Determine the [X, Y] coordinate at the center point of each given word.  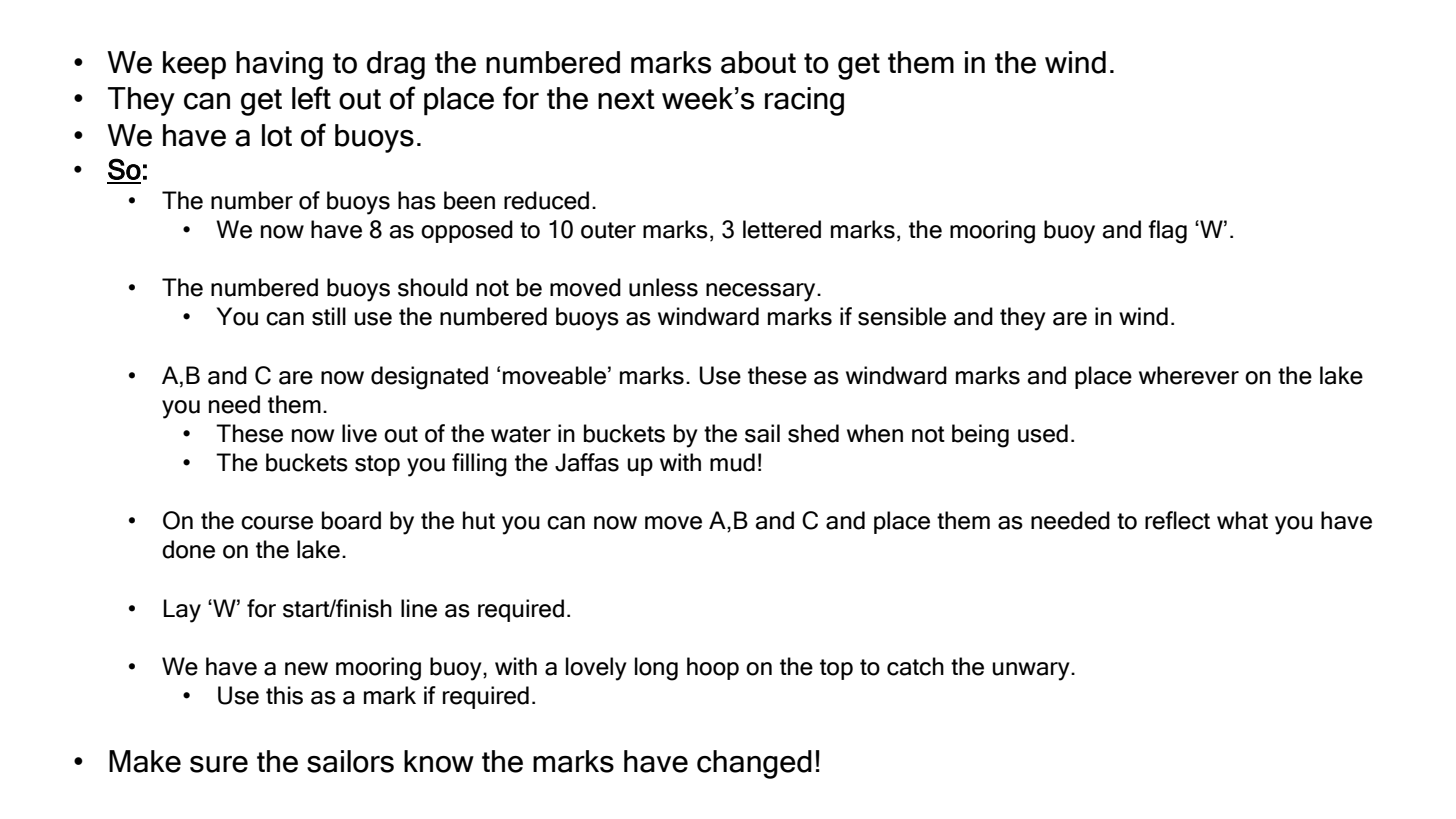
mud [732, 462]
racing [804, 101]
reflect [1177, 520]
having [279, 65]
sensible [902, 316]
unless [663, 287]
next [626, 99]
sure [219, 764]
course [277, 523]
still [329, 316]
